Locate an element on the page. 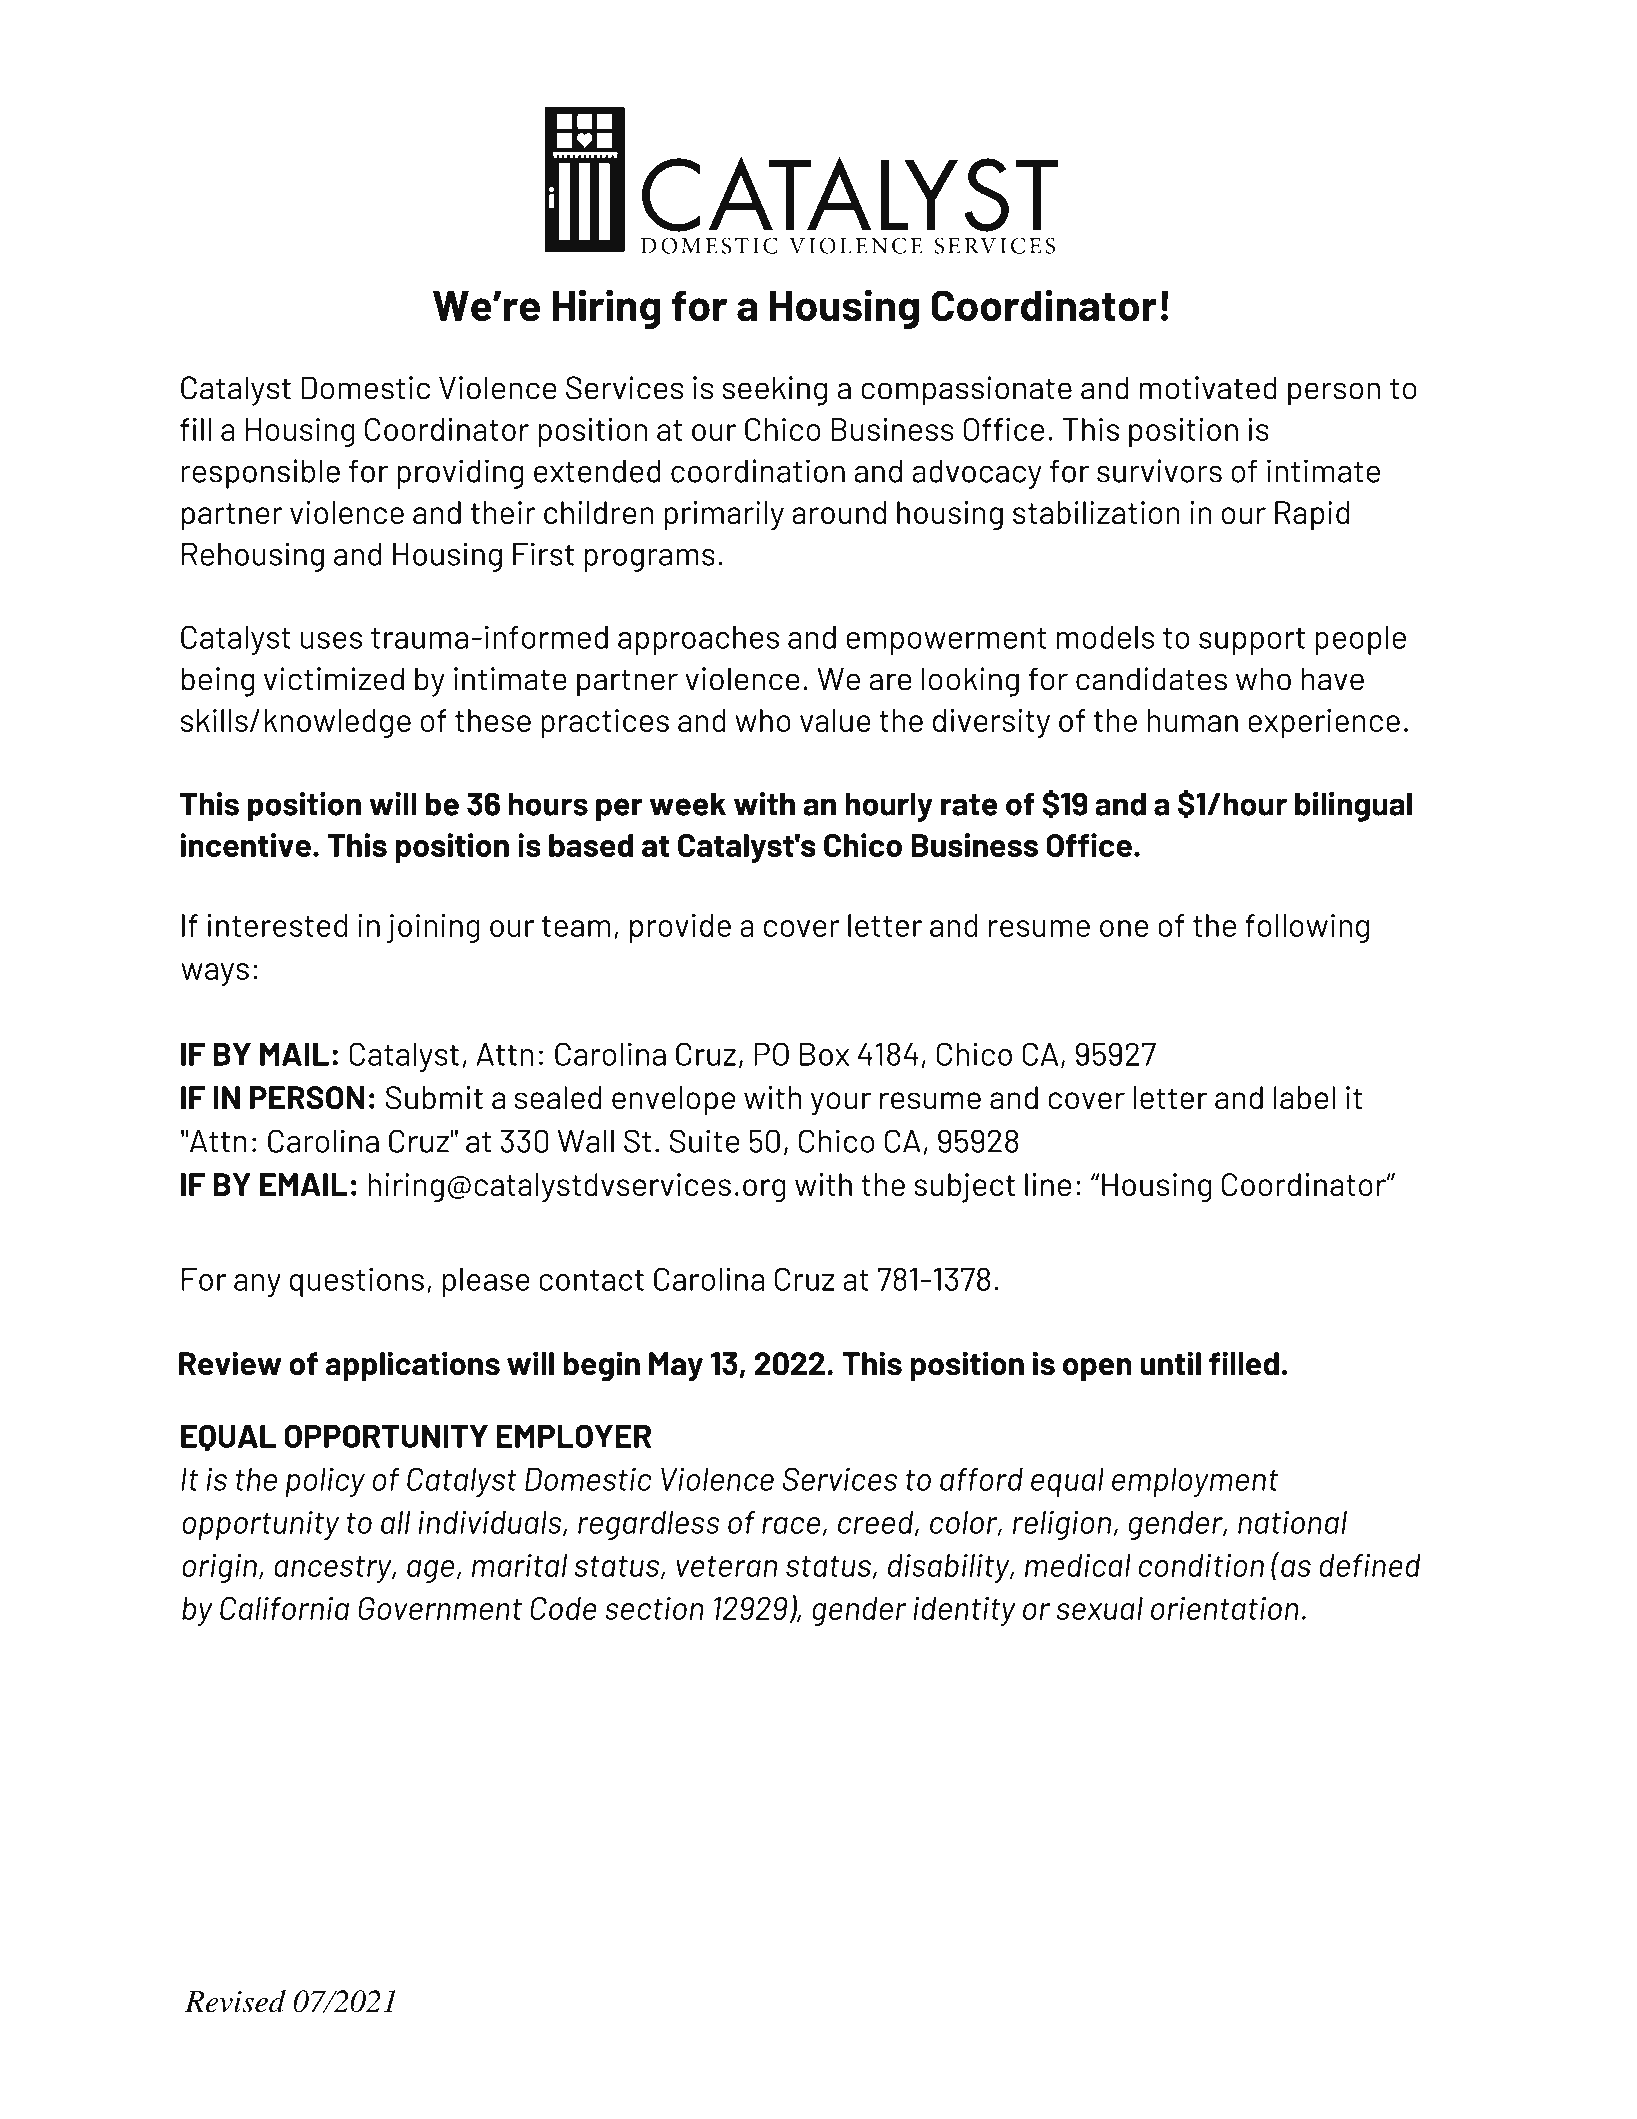 This image has height=2119, width=1637. orientation is located at coordinates (1225, 1608).
